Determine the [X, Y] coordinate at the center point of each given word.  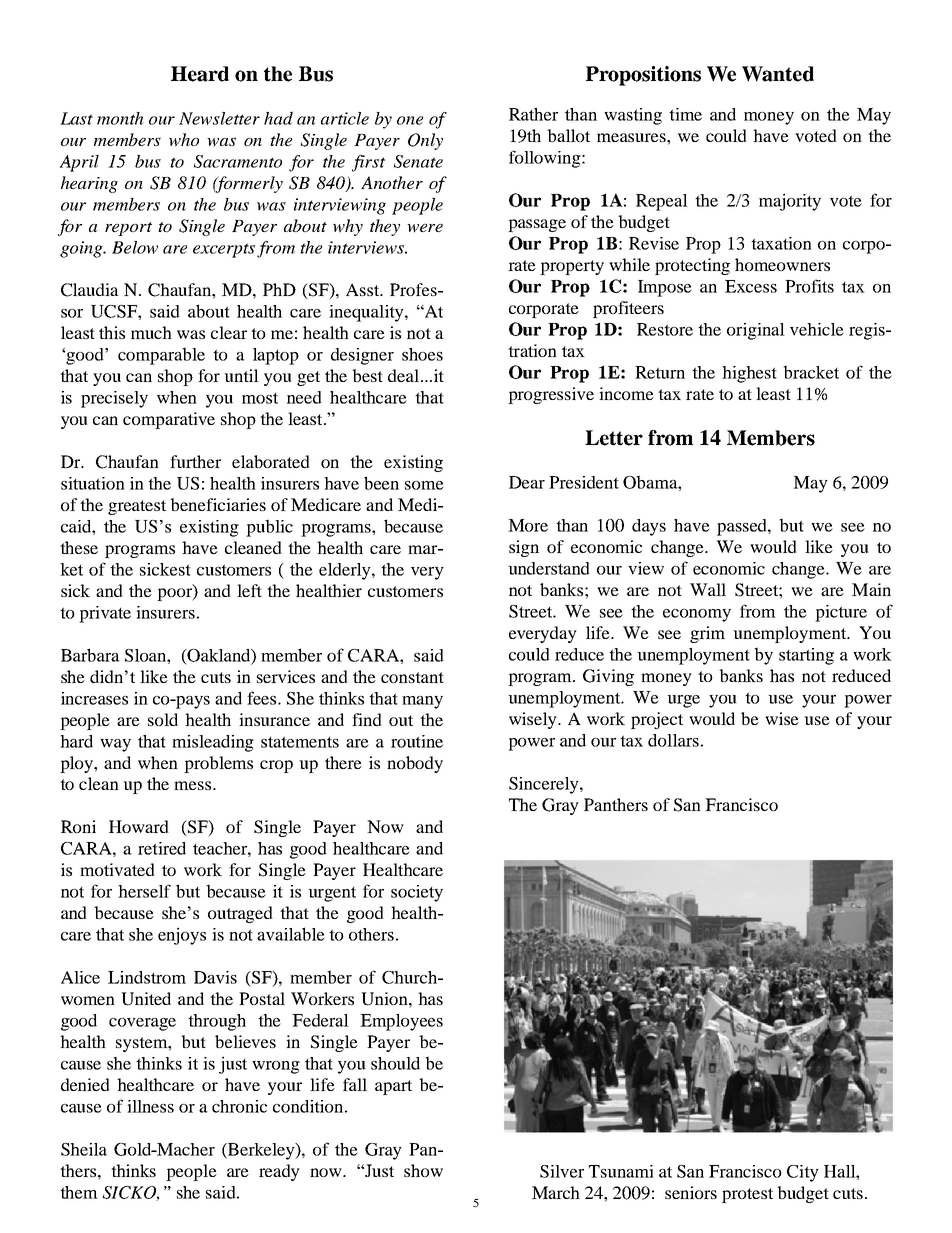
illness [150, 1106]
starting [806, 656]
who [184, 140]
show [423, 1170]
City [803, 1173]
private [105, 614]
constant [412, 677]
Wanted [778, 74]
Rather [533, 114]
